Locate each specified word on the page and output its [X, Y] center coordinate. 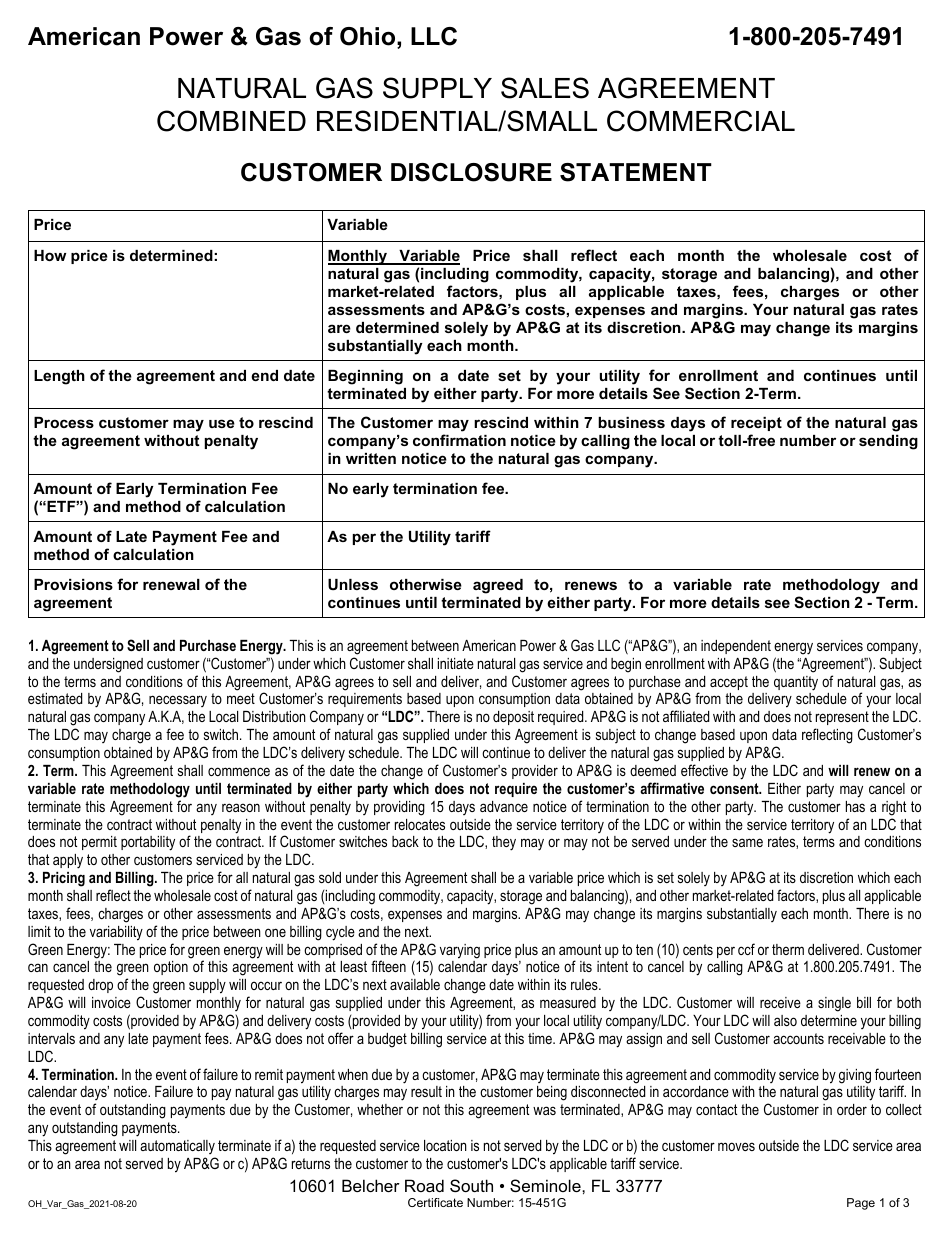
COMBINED [231, 121]
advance [504, 806]
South [471, 1185]
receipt [756, 424]
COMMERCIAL [701, 121]
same [747, 842]
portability [148, 843]
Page [861, 1204]
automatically [177, 1147]
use [222, 423]
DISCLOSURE [471, 172]
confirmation [459, 440]
